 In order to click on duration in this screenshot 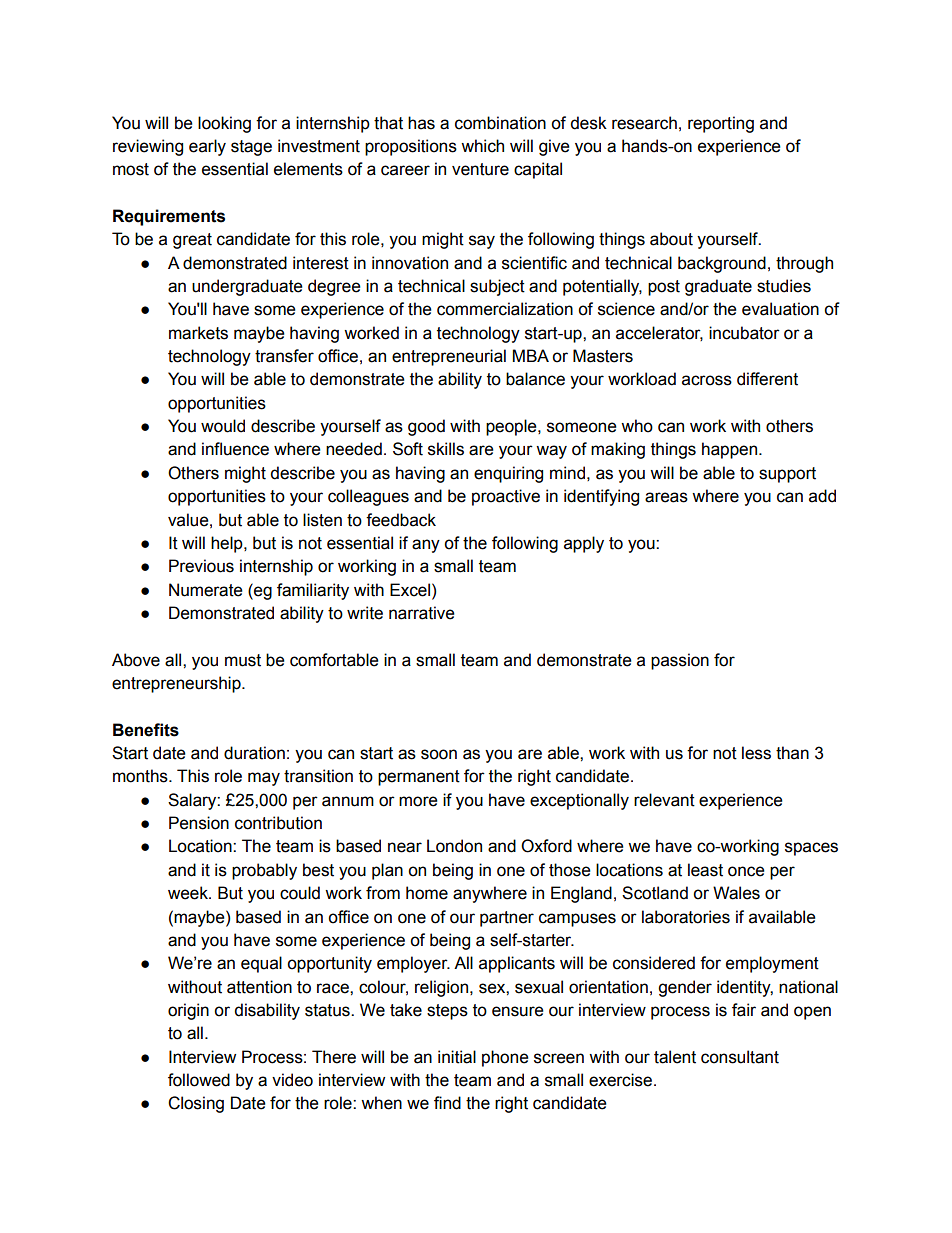, I will do `click(254, 753)`.
